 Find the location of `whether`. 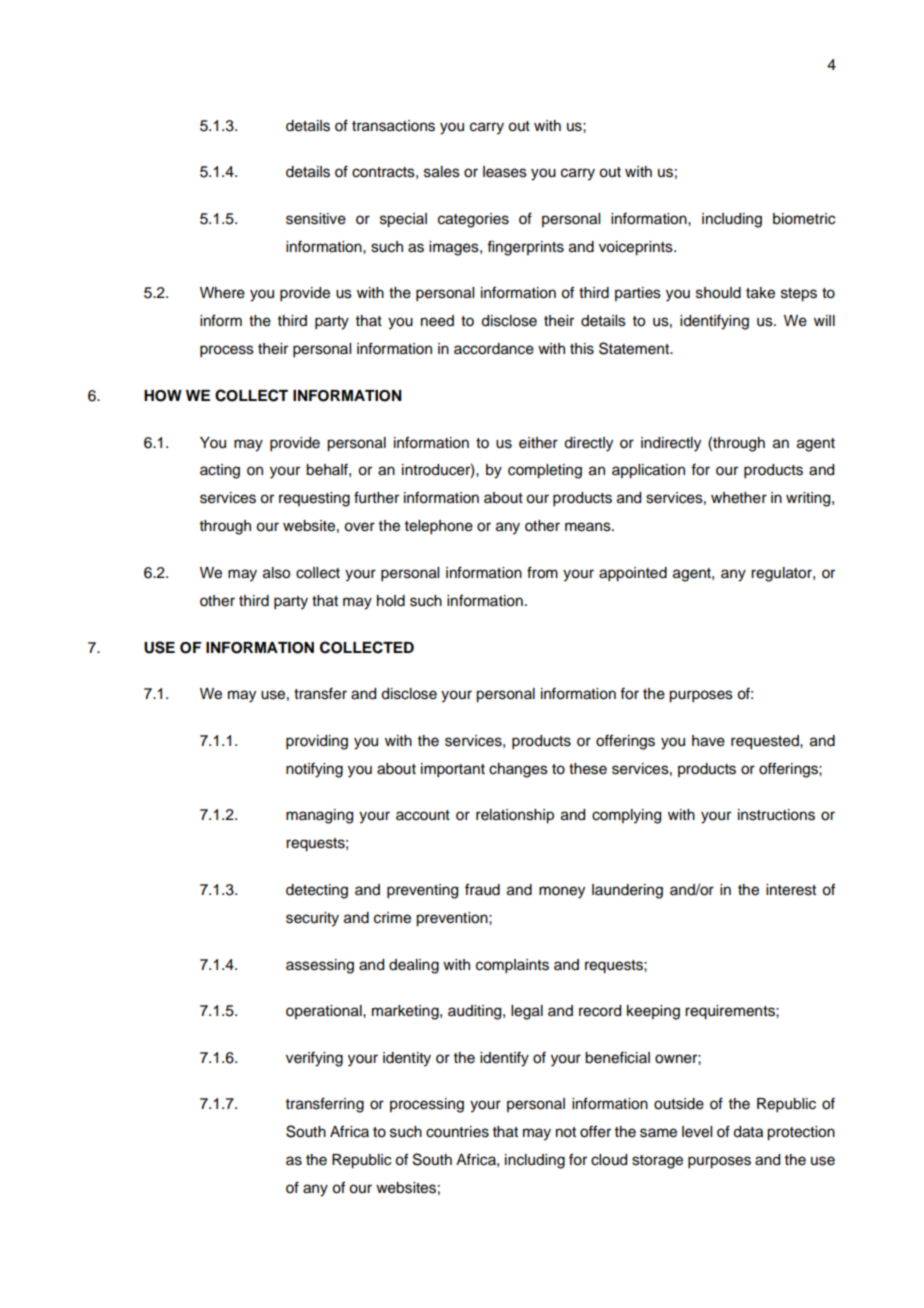

whether is located at coordinates (739, 498).
